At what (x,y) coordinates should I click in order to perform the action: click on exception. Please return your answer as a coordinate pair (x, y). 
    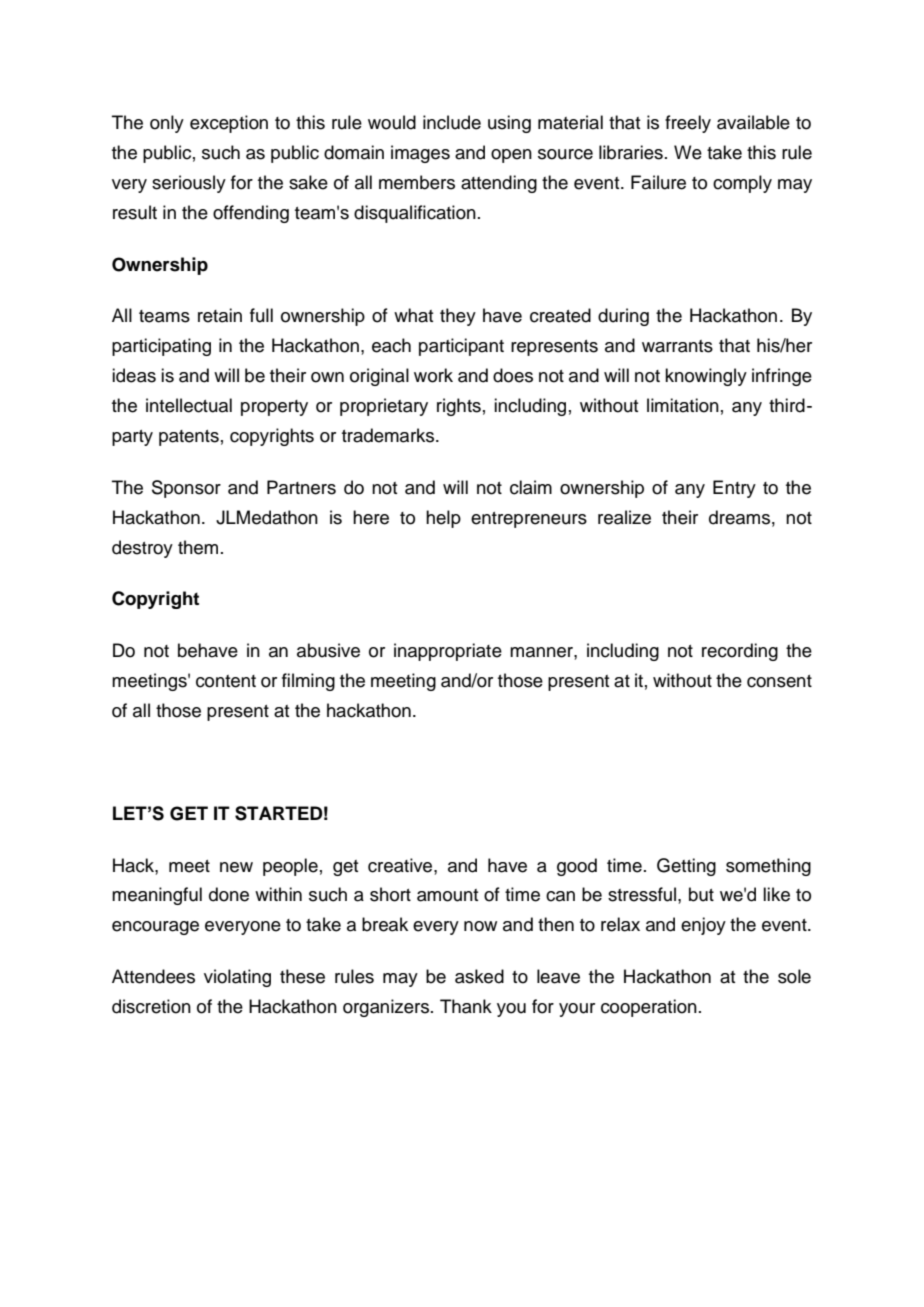
    Looking at the image, I should click on (229, 124).
